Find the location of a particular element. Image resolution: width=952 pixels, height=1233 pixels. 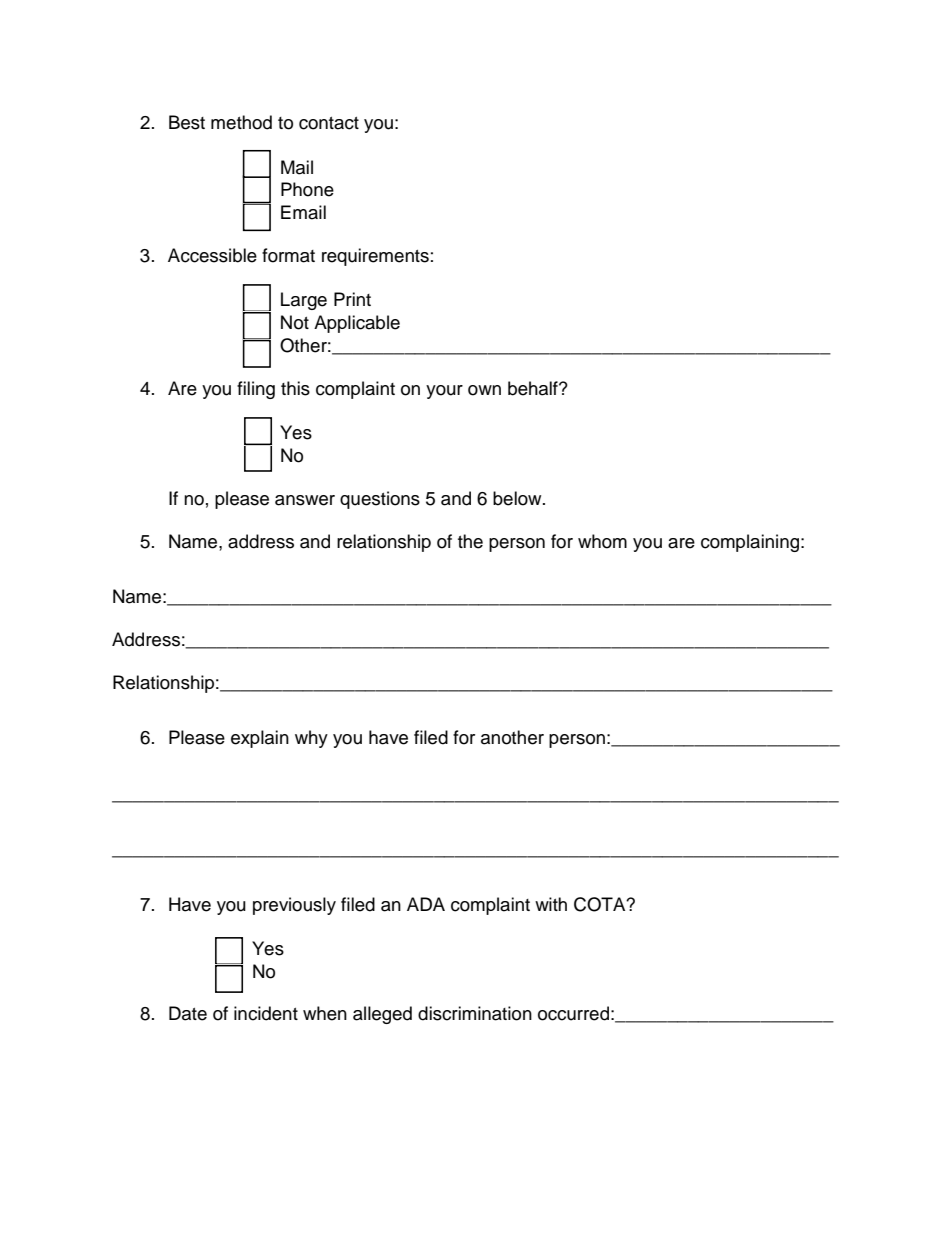

whom is located at coordinates (602, 541).
